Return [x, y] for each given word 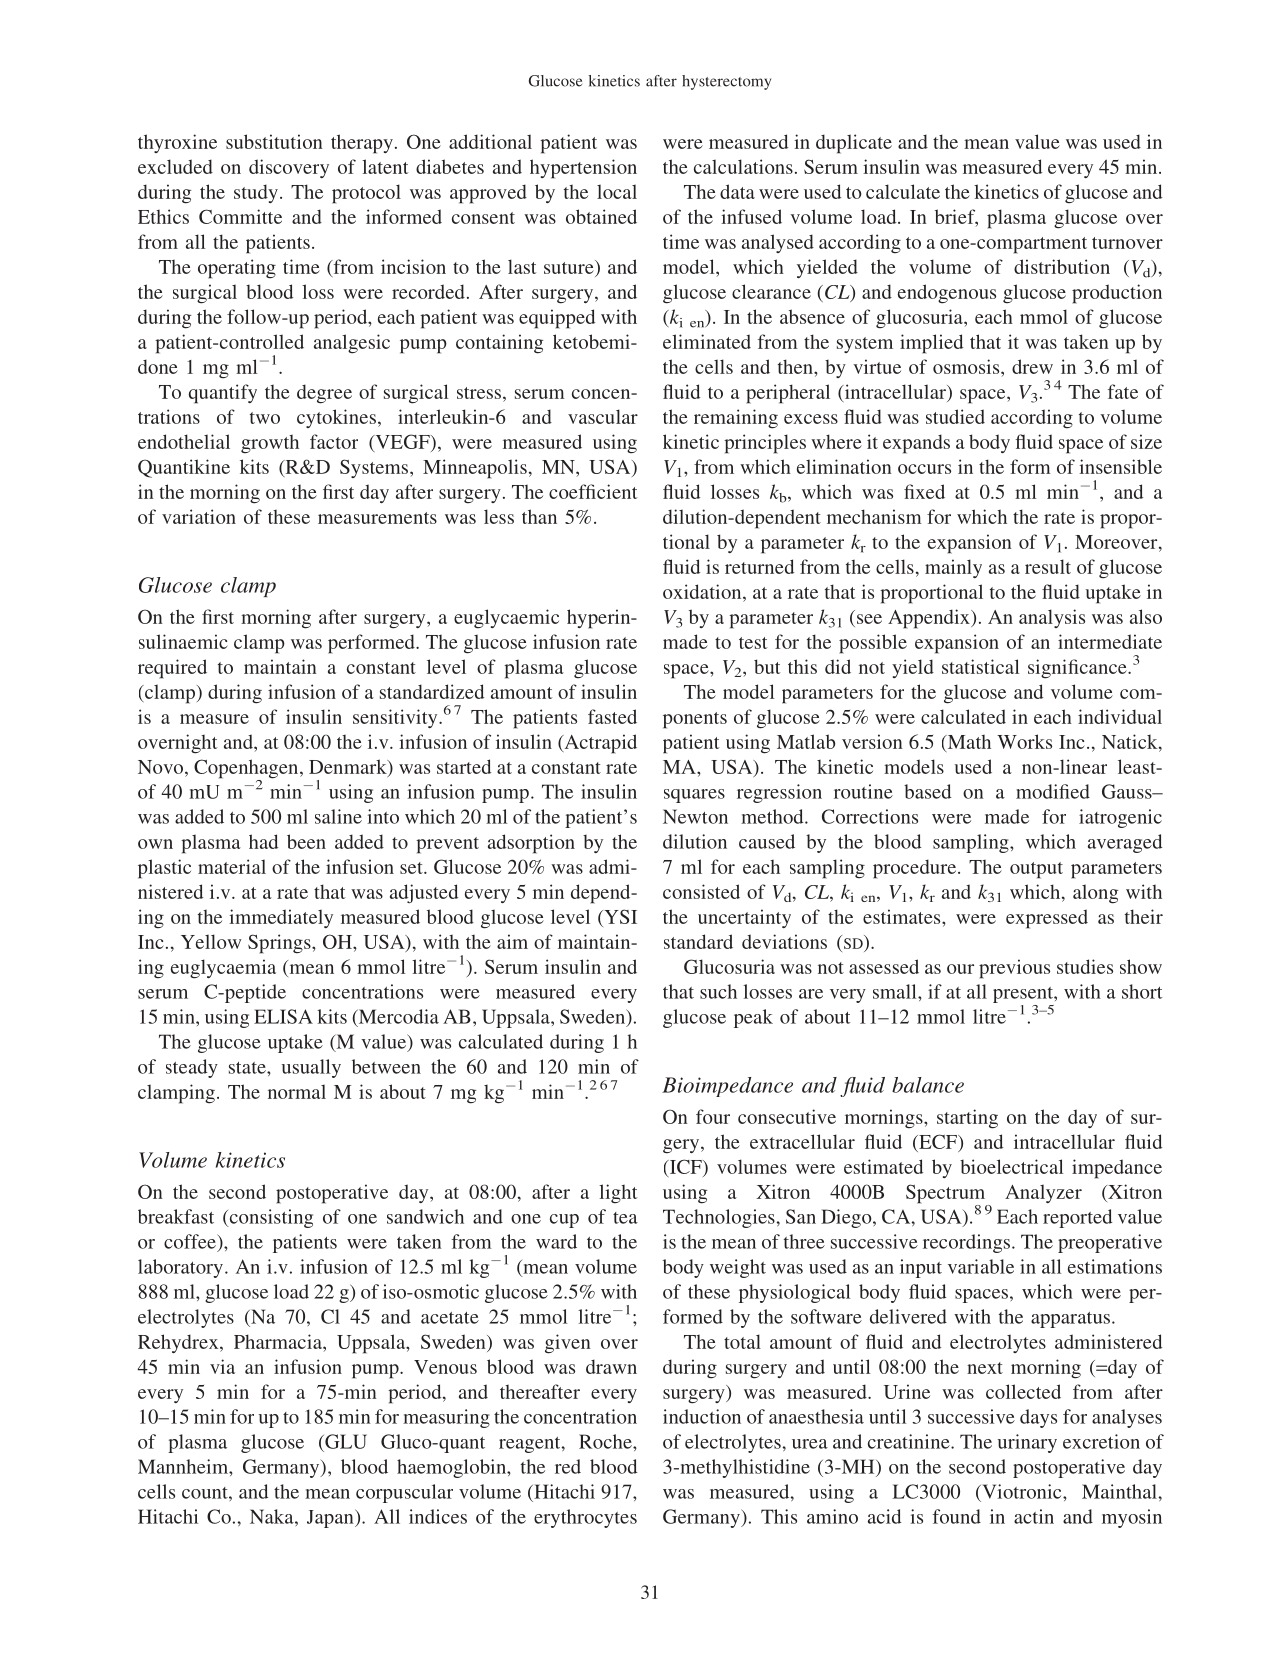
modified [1053, 791]
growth [270, 444]
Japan [331, 1518]
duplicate [854, 144]
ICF [685, 1166]
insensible [1120, 466]
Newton [695, 816]
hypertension [583, 169]
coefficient [593, 491]
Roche [606, 1441]
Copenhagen [247, 770]
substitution [274, 141]
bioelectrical [1011, 1166]
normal [297, 1091]
